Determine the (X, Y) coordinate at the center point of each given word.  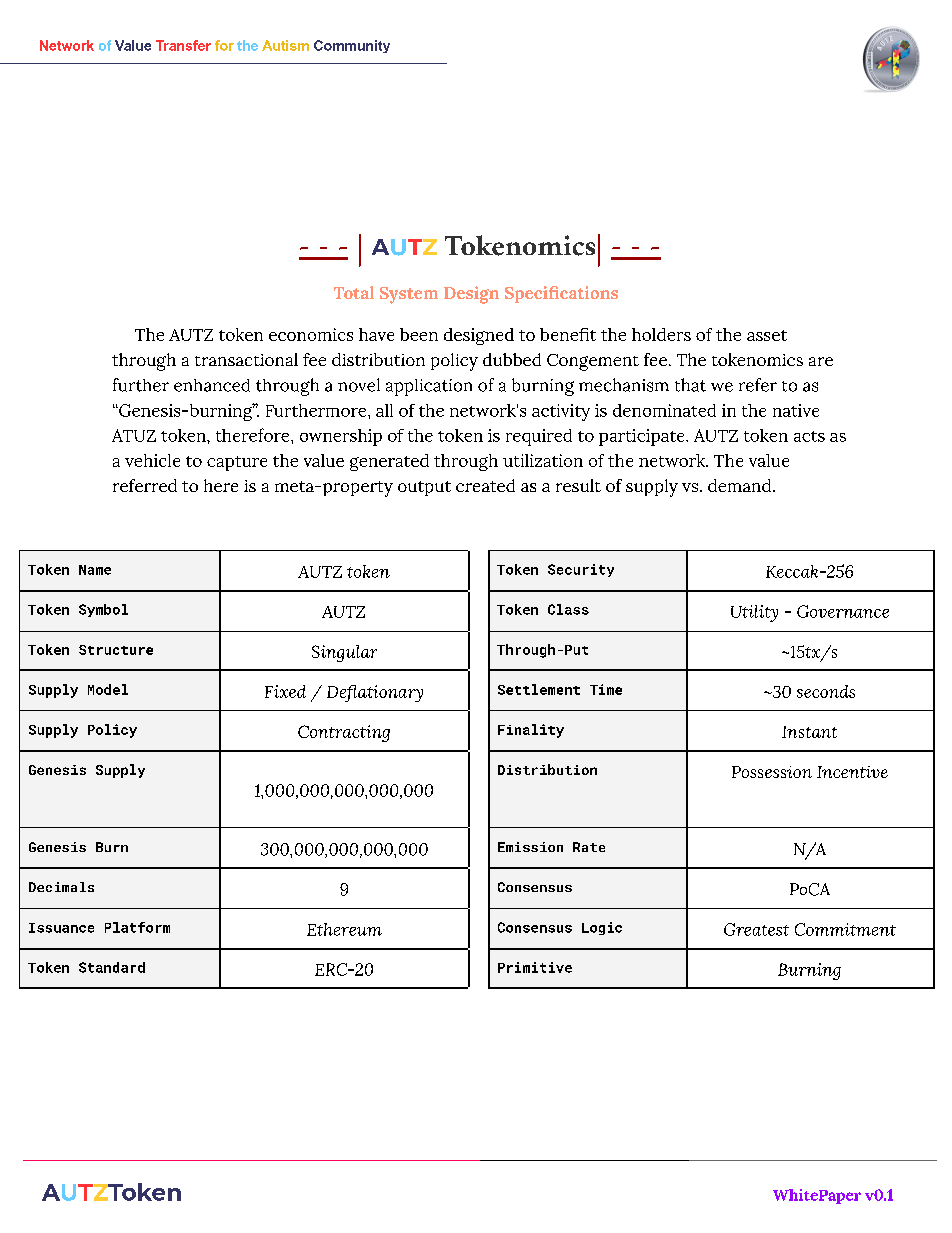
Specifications (561, 294)
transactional (246, 359)
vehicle (152, 460)
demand (741, 485)
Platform (137, 927)
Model (108, 689)
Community (352, 46)
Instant (809, 732)
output (424, 488)
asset (767, 335)
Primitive (535, 967)
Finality (531, 731)
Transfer (183, 45)
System (409, 295)
